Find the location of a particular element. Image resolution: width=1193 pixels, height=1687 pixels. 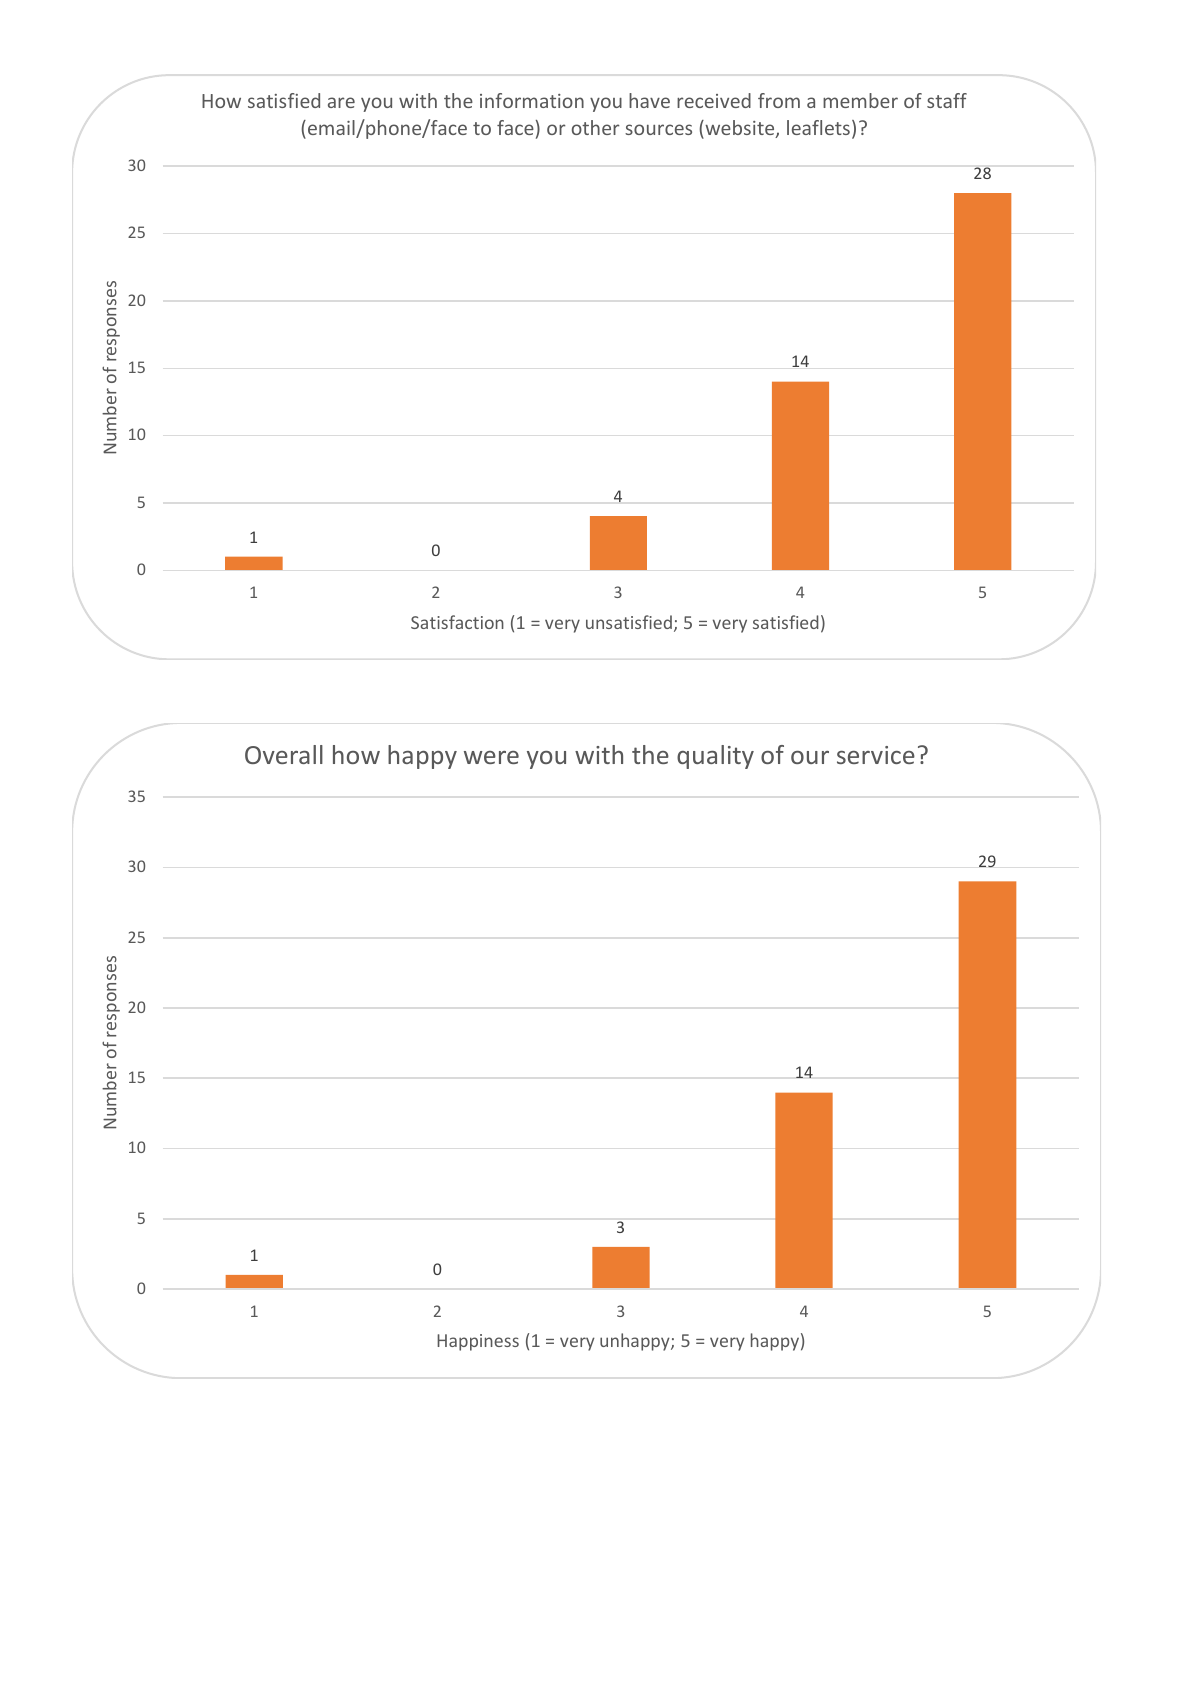

were is located at coordinates (491, 757).
